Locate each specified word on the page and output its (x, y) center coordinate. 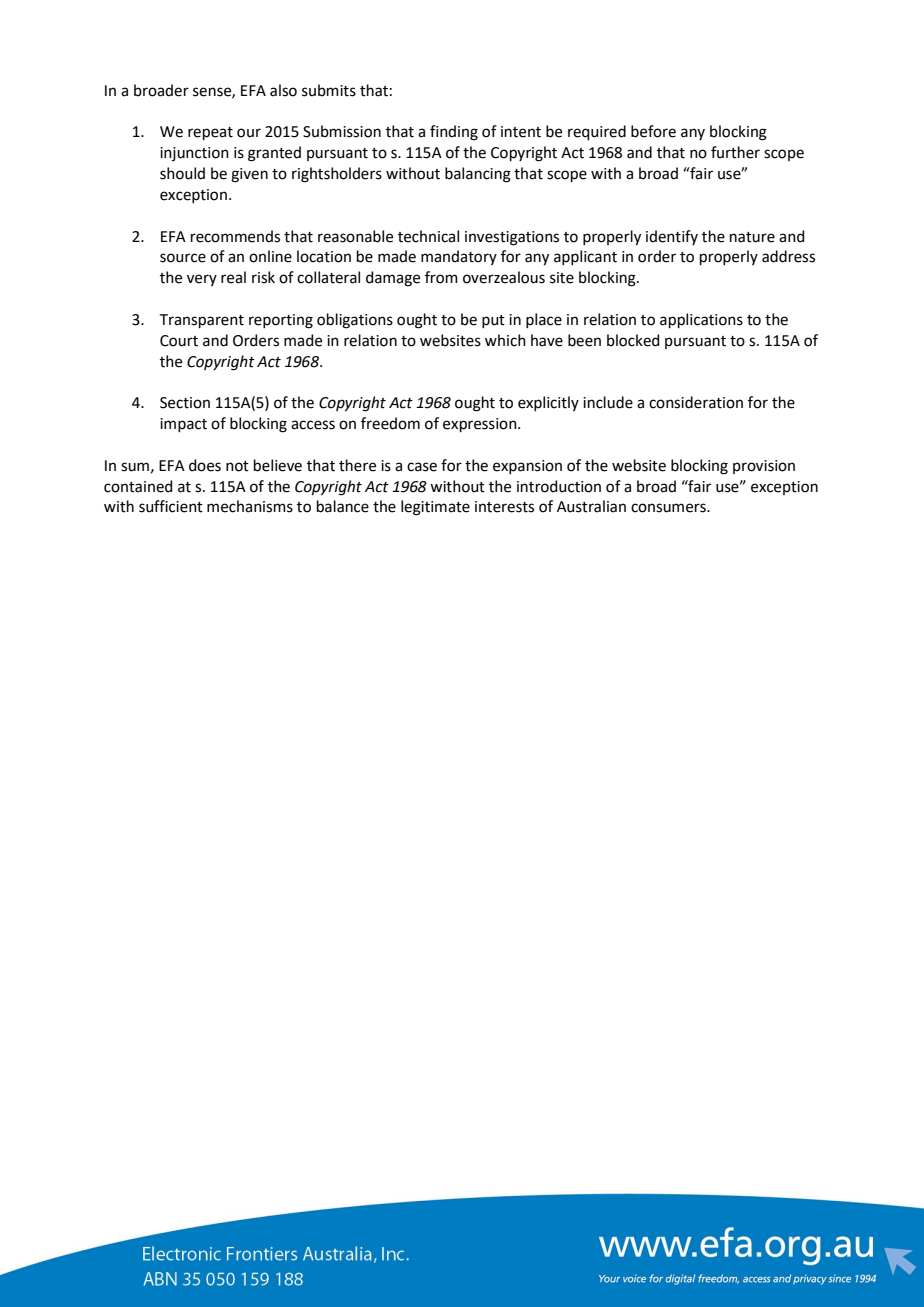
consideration (696, 402)
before (653, 131)
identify (672, 237)
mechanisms (250, 506)
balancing (478, 175)
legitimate (435, 508)
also (283, 90)
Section (185, 403)
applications (701, 320)
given (249, 175)
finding (454, 133)
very (202, 280)
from (441, 277)
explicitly (548, 403)
